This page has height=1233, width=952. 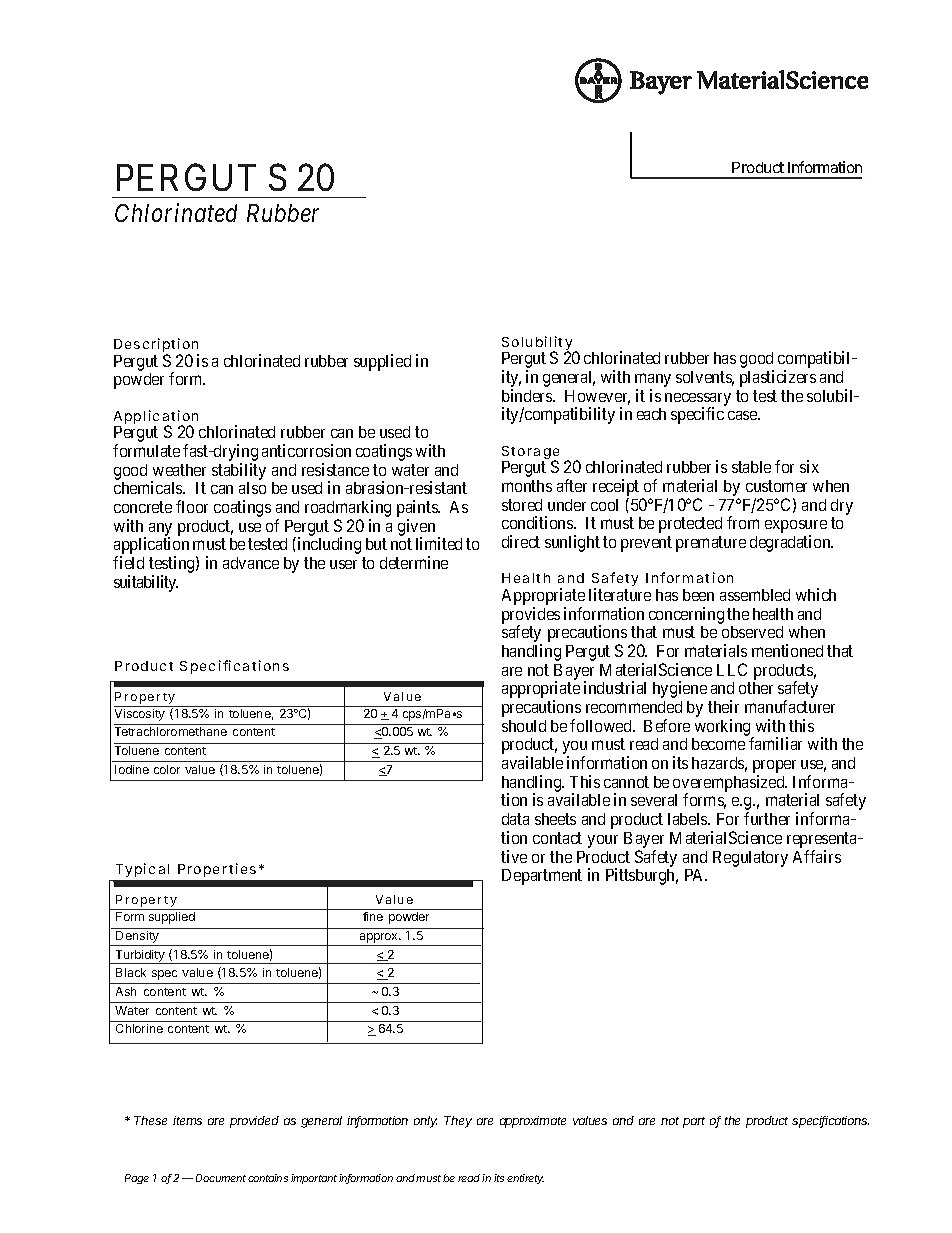 I want to click on necessary, so click(x=698, y=400).
